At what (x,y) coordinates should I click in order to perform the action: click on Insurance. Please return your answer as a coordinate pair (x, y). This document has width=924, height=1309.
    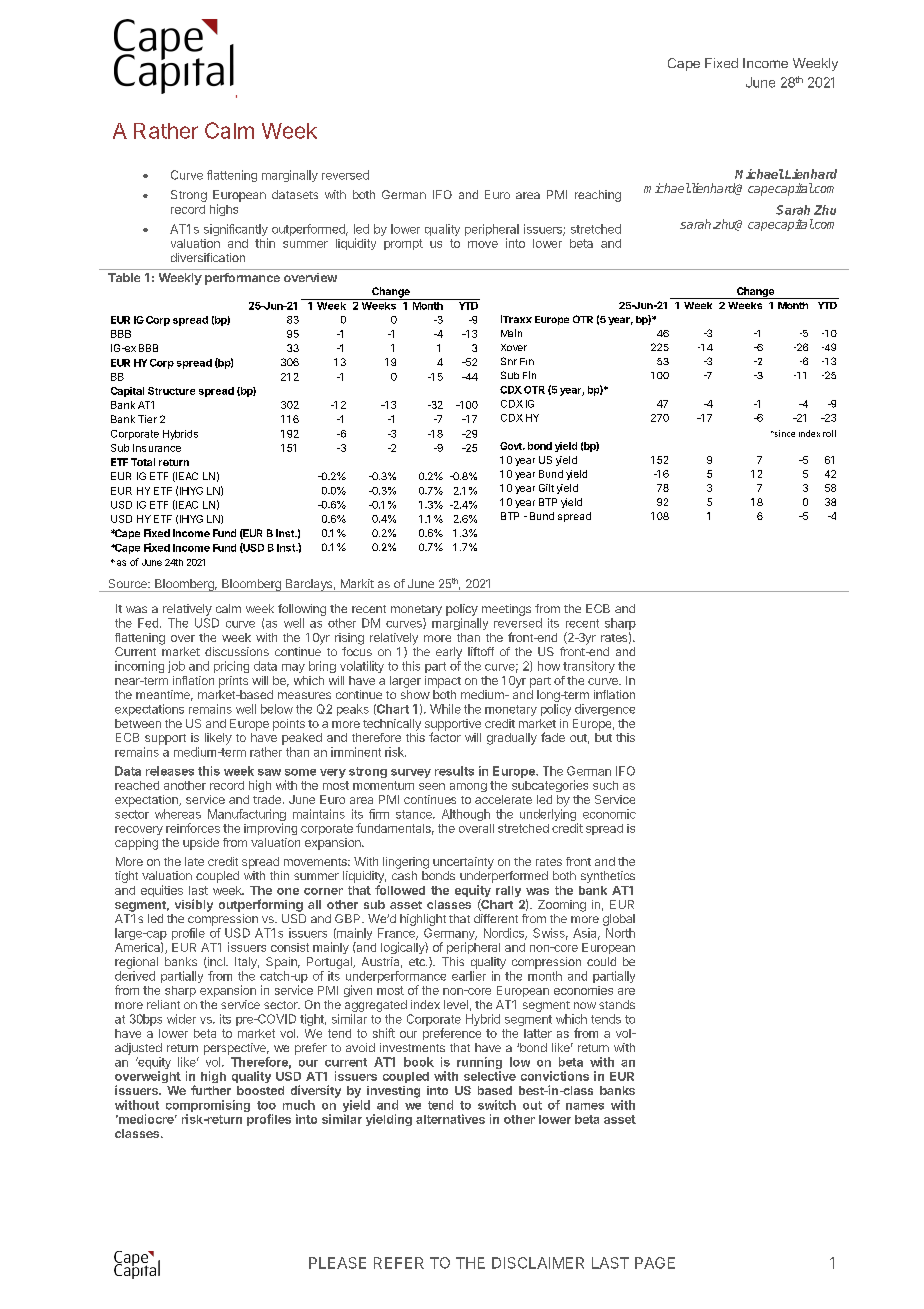
    Looking at the image, I should click on (157, 448).
